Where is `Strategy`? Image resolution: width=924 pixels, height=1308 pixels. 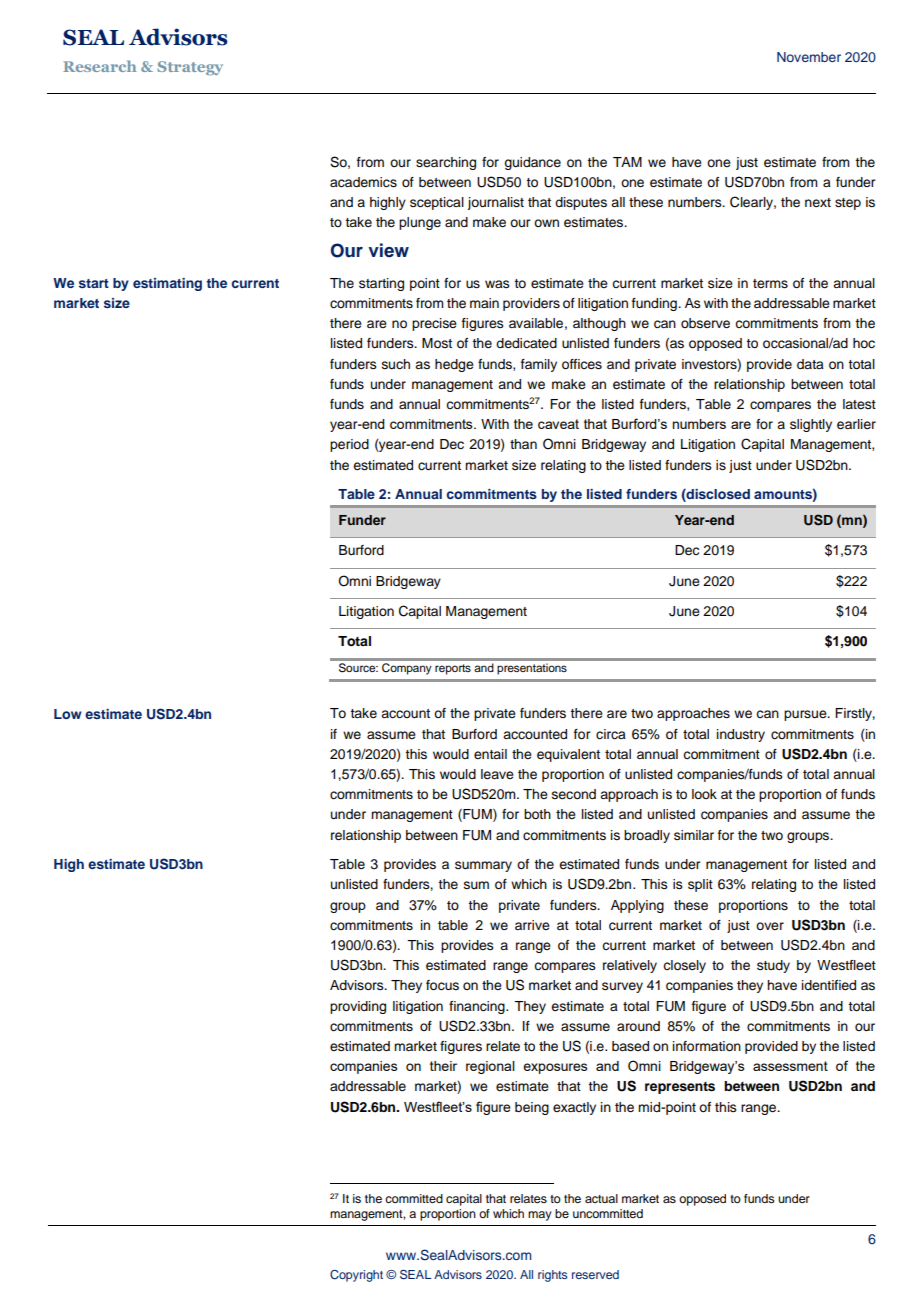
Strategy is located at coordinates (190, 68).
